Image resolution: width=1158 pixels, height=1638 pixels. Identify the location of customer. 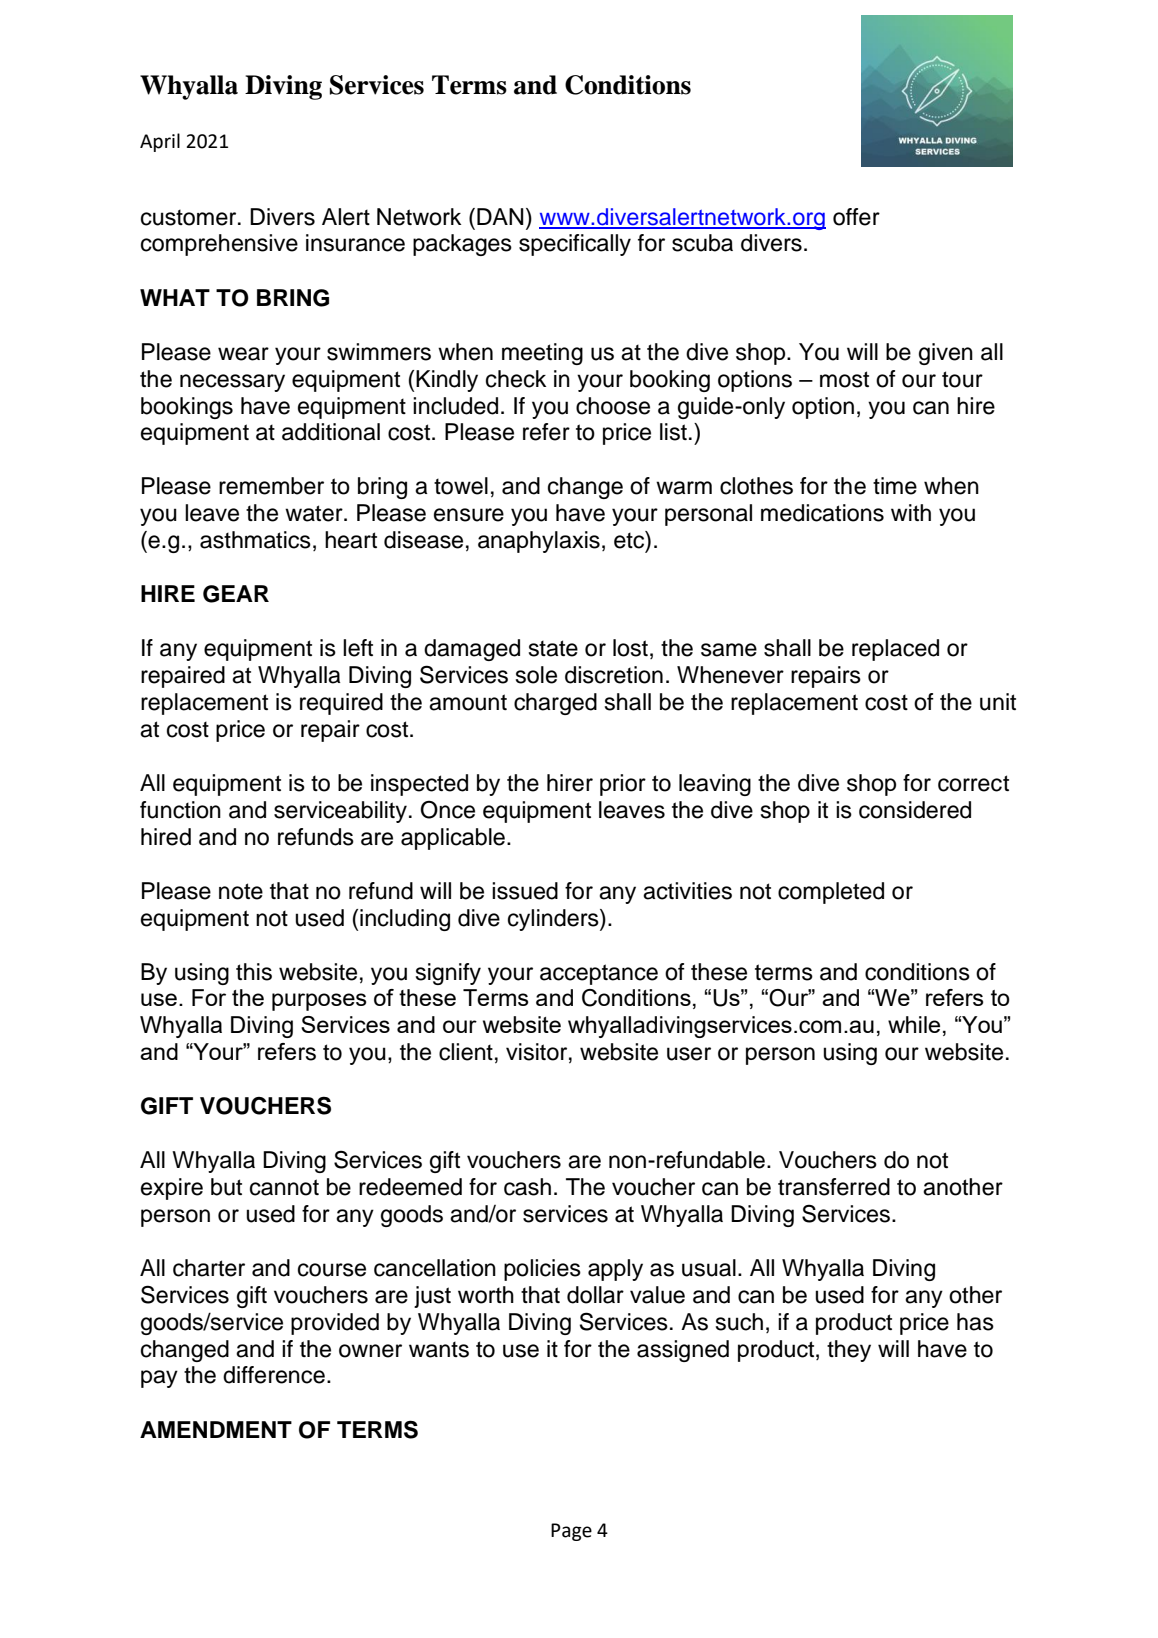
(190, 217).
